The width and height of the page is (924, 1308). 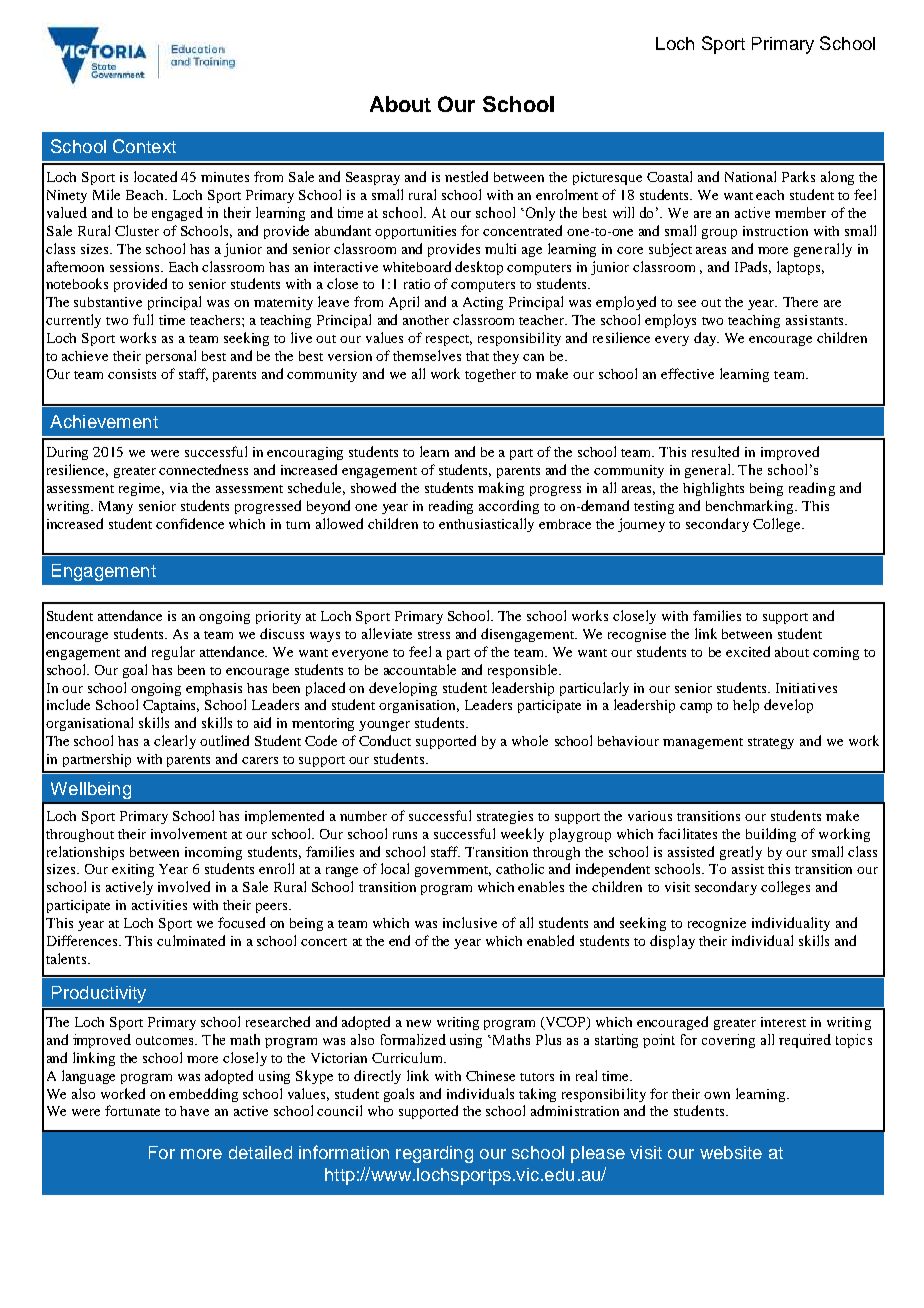 What do you see at coordinates (466, 176) in the page?
I see `nestled` at bounding box center [466, 176].
